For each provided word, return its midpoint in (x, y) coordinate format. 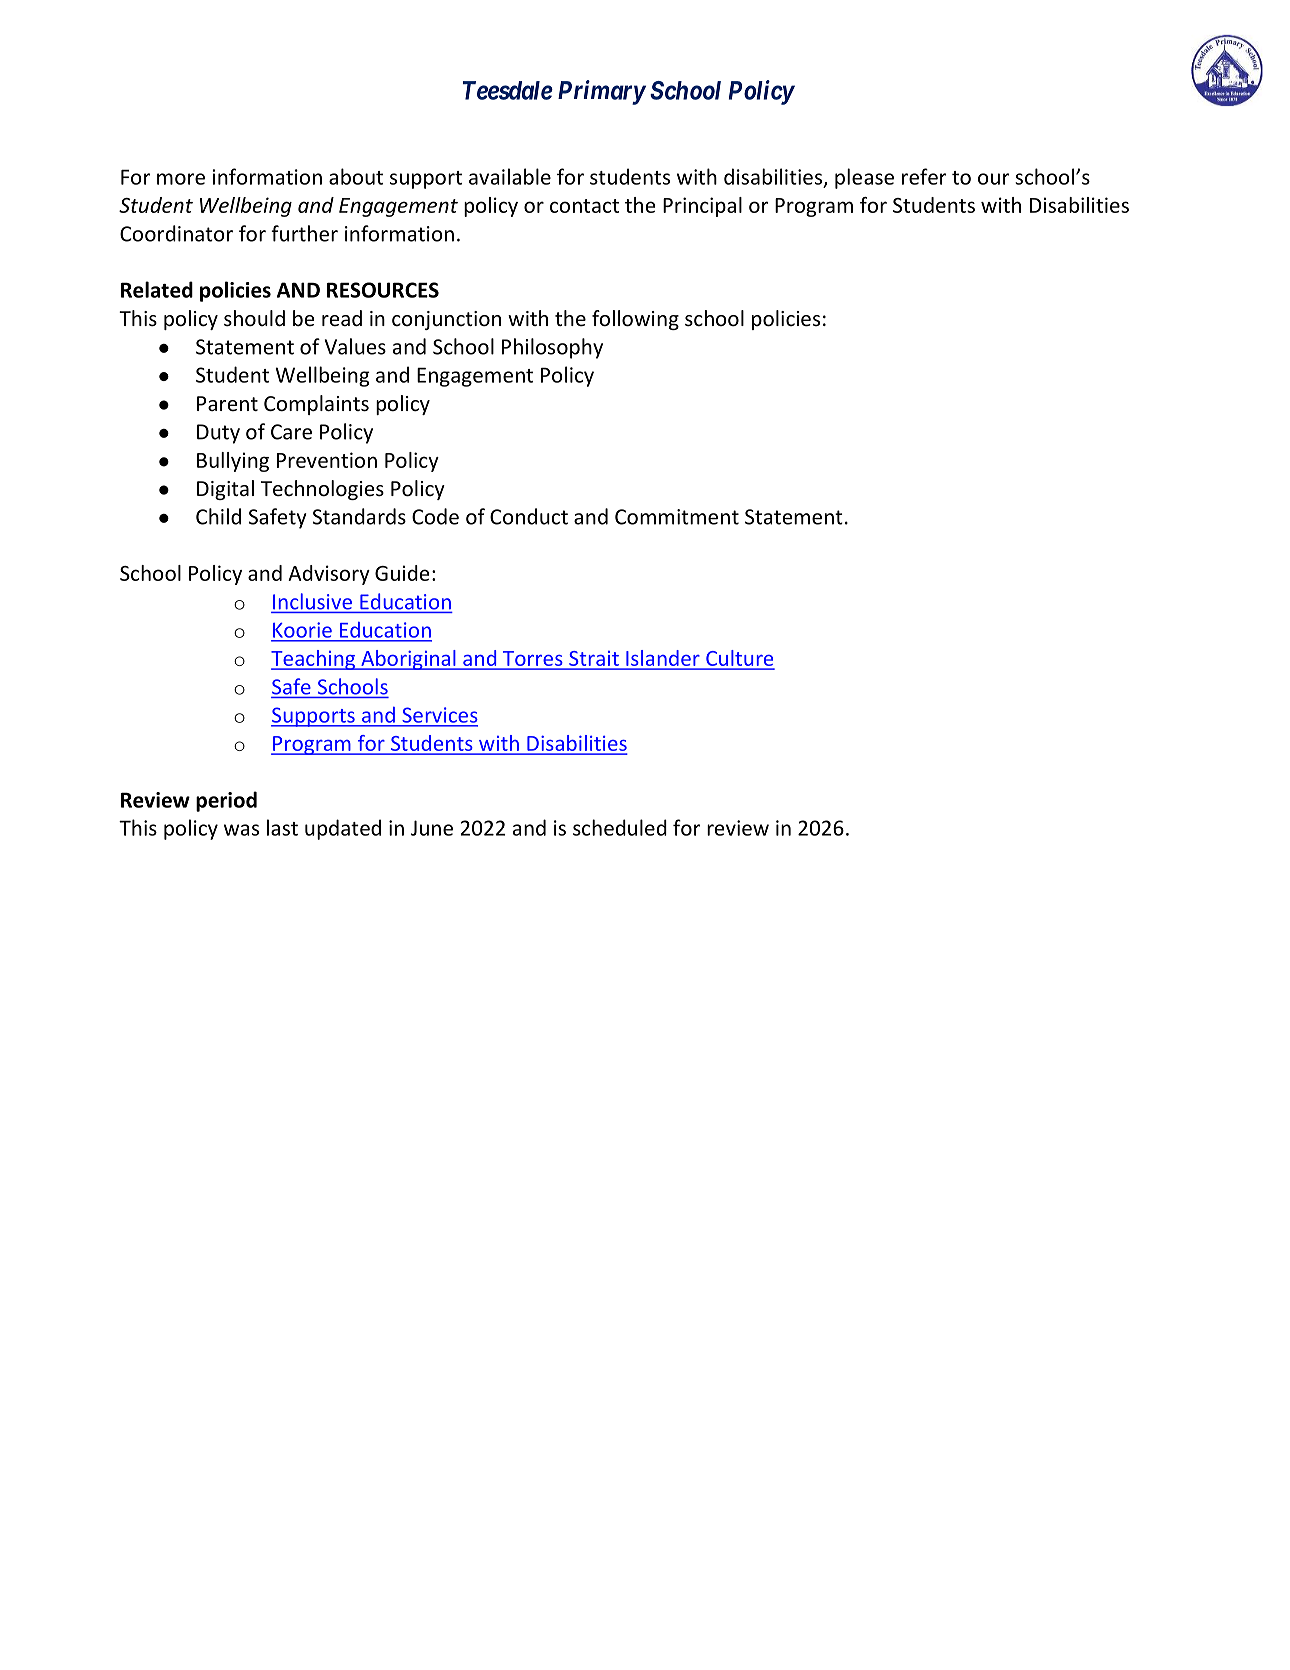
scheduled (620, 827)
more (181, 179)
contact (584, 206)
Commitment (677, 517)
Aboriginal (408, 660)
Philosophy (552, 348)
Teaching (314, 660)
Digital (225, 490)
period (226, 801)
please (864, 178)
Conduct (529, 516)
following (635, 320)
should (254, 318)
